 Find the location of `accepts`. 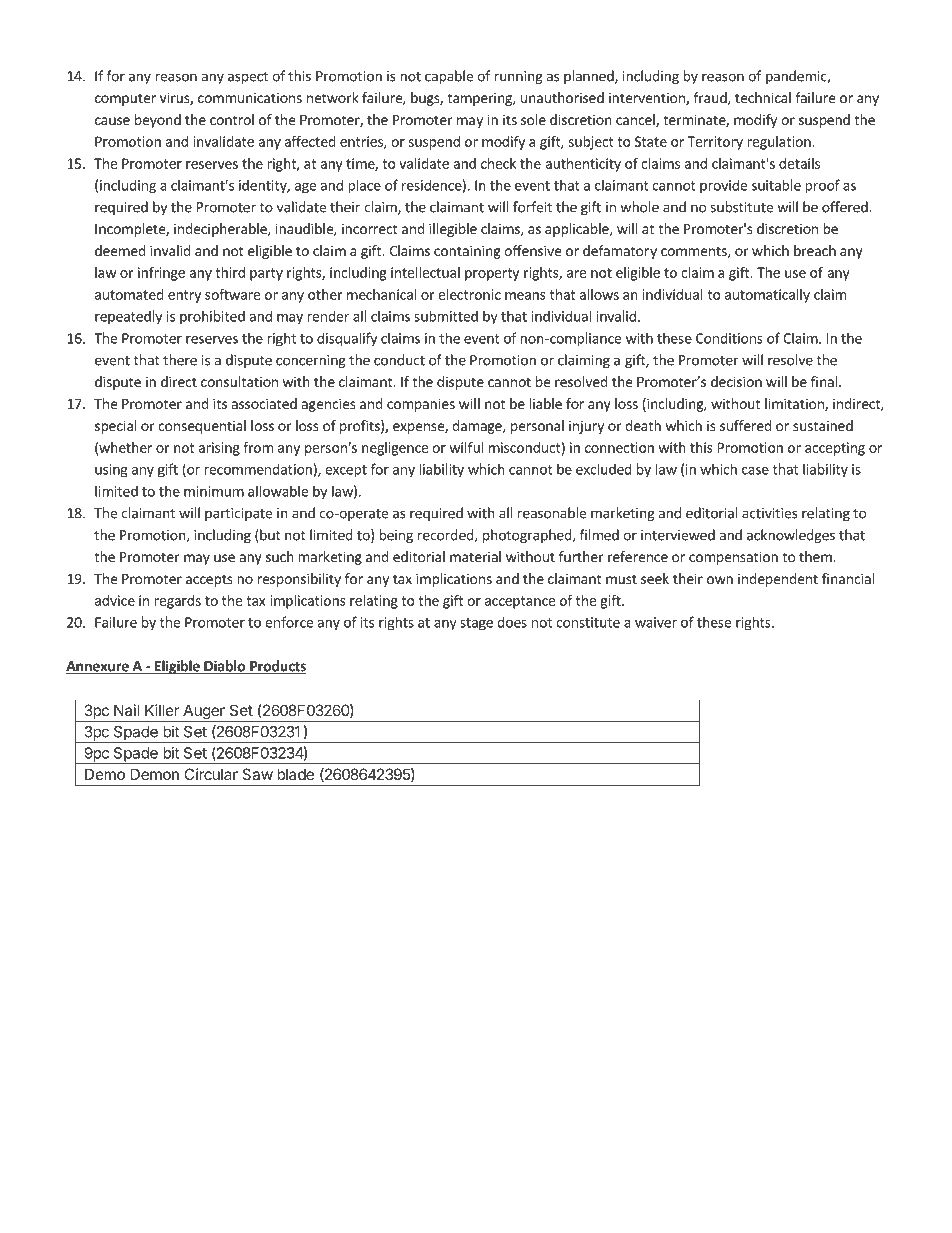

accepts is located at coordinates (209, 580).
